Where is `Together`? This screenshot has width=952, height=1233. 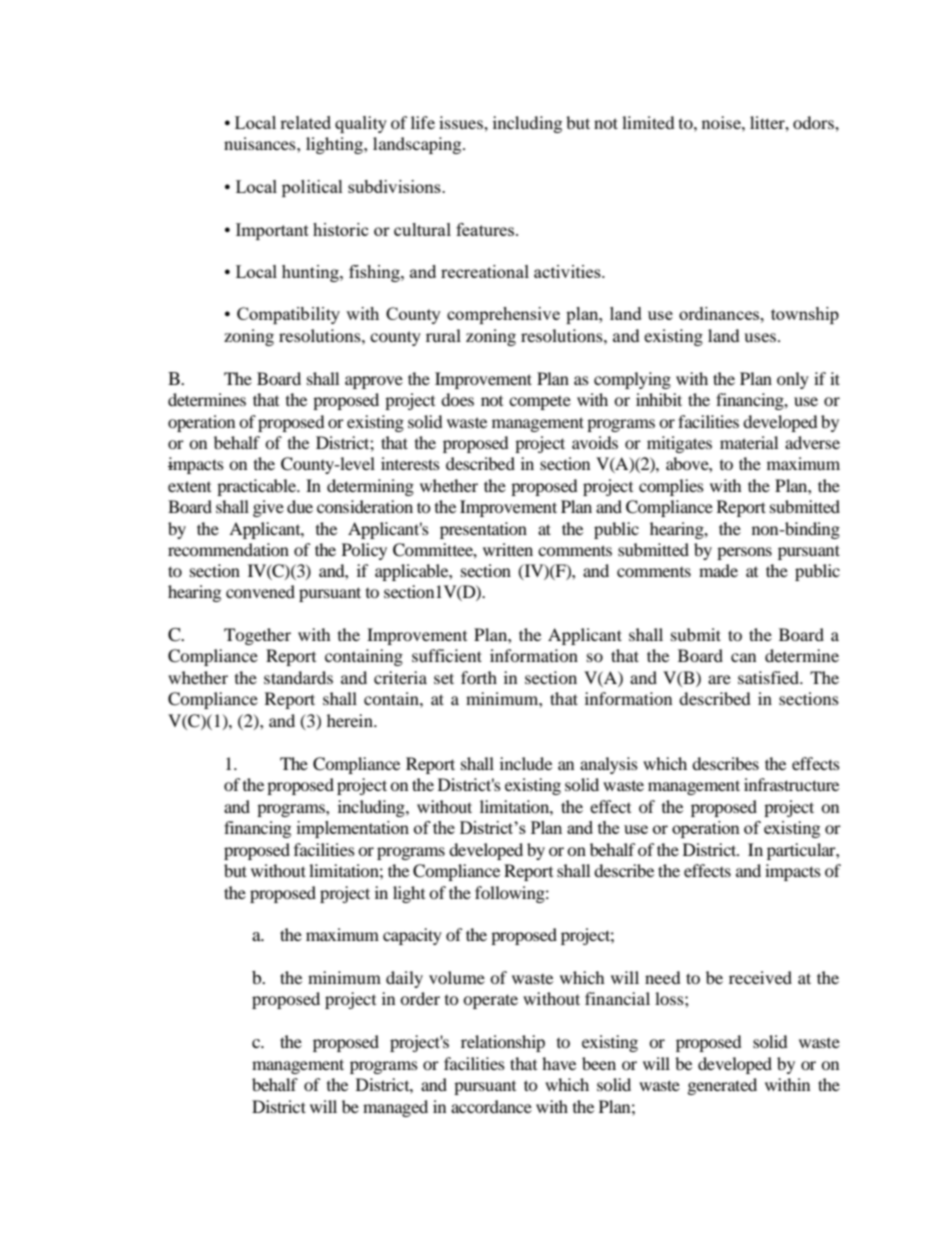 Together is located at coordinates (257, 636).
